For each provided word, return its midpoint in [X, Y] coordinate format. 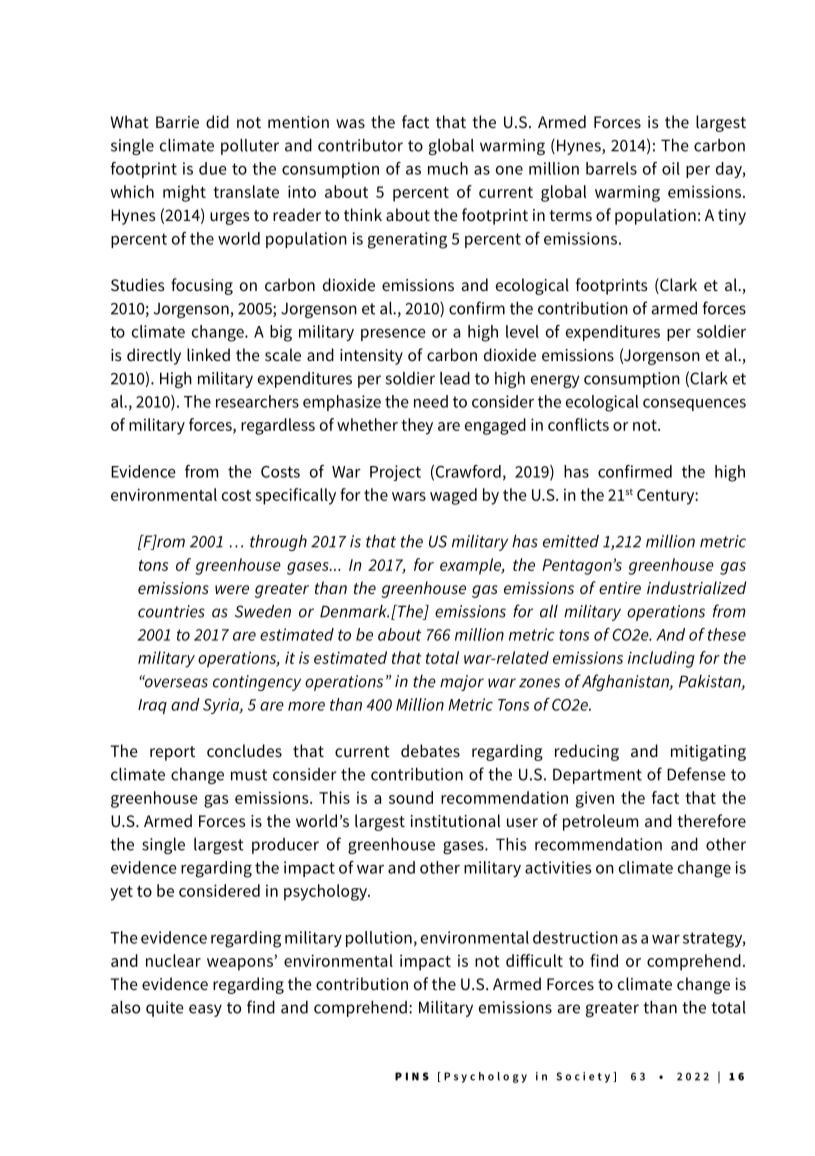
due [213, 168]
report [172, 753]
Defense [696, 774]
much [448, 168]
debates [430, 750]
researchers [257, 401]
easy [205, 1010]
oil [671, 168]
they [417, 426]
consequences [694, 405]
